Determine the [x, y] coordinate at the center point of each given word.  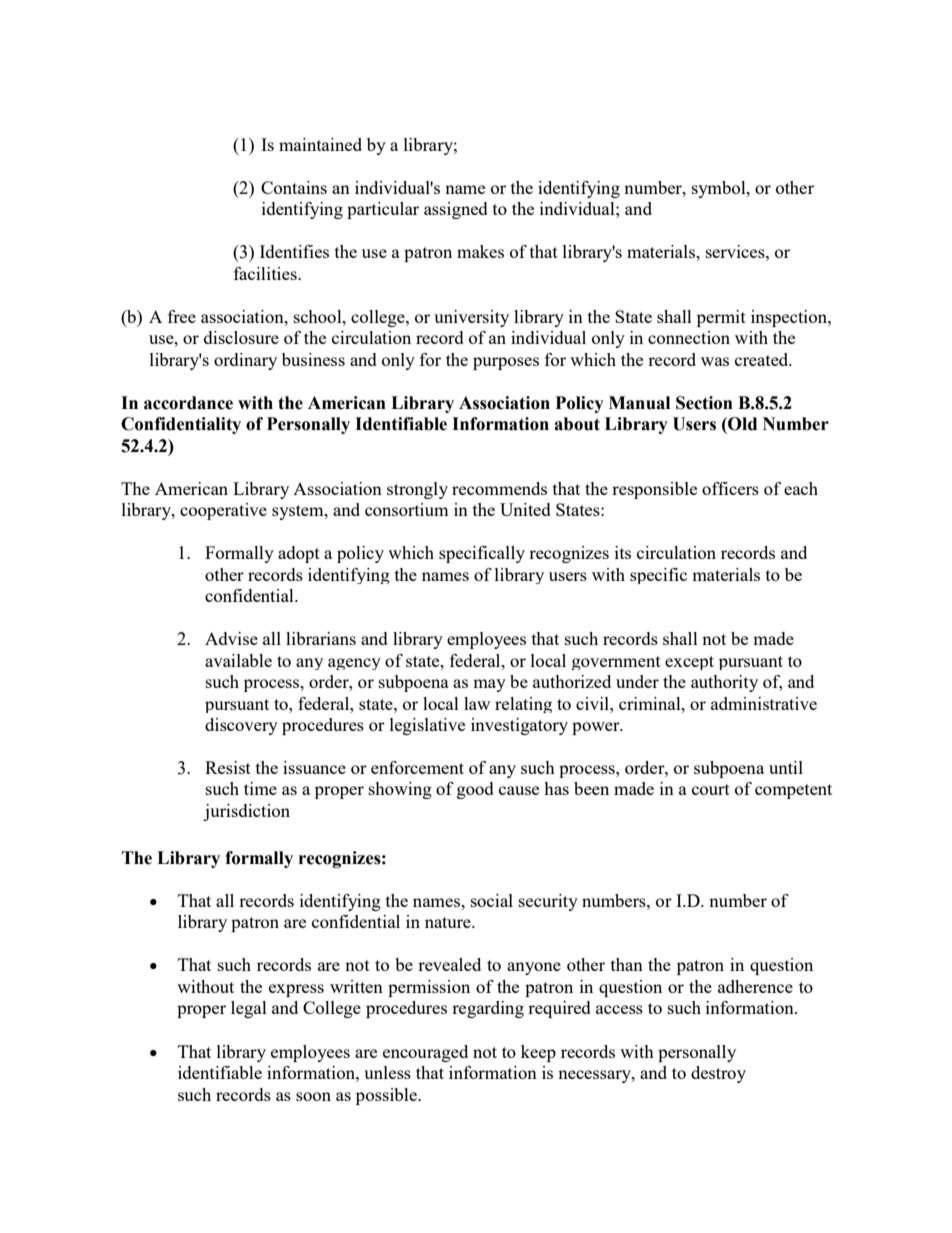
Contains [294, 187]
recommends [499, 488]
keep [538, 1053]
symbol [720, 189]
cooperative [223, 511]
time [260, 788]
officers [730, 488]
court [711, 789]
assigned [456, 210]
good [475, 790]
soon [313, 1096]
